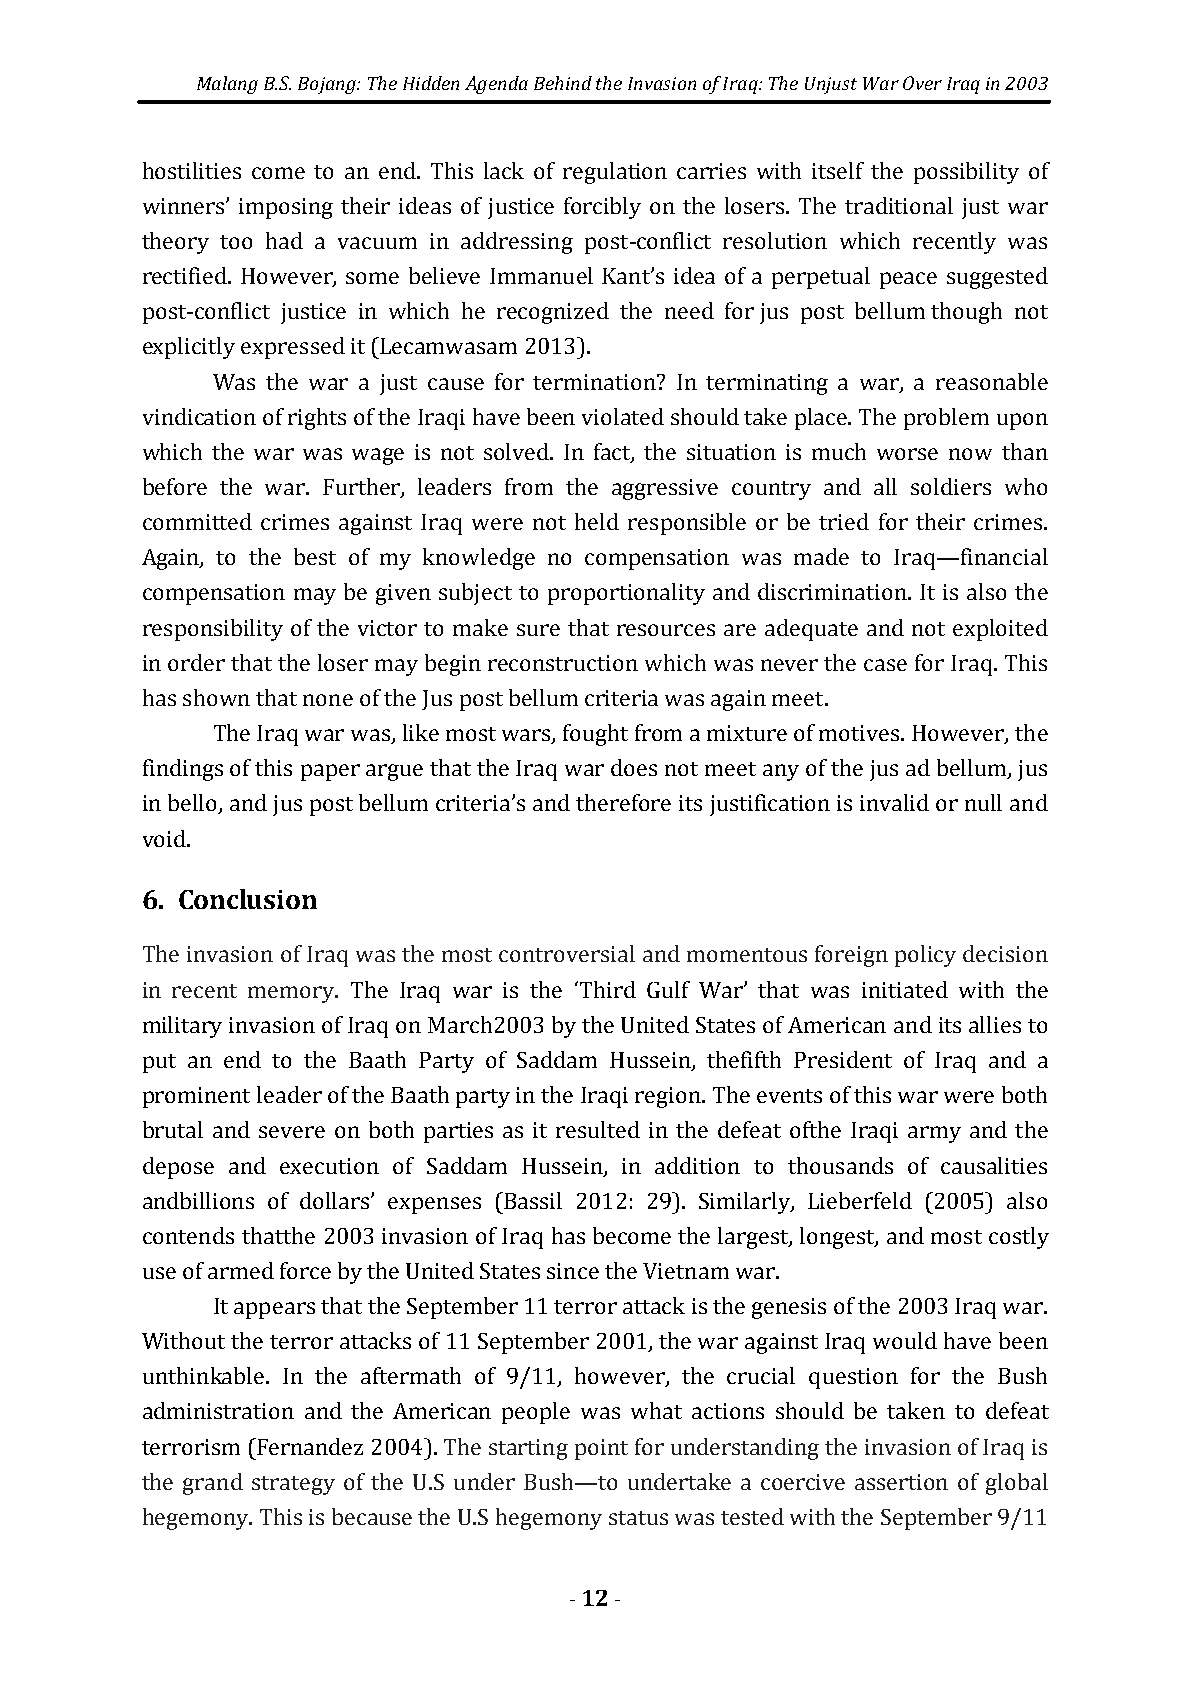  I want to click on hostilities, so click(192, 170).
